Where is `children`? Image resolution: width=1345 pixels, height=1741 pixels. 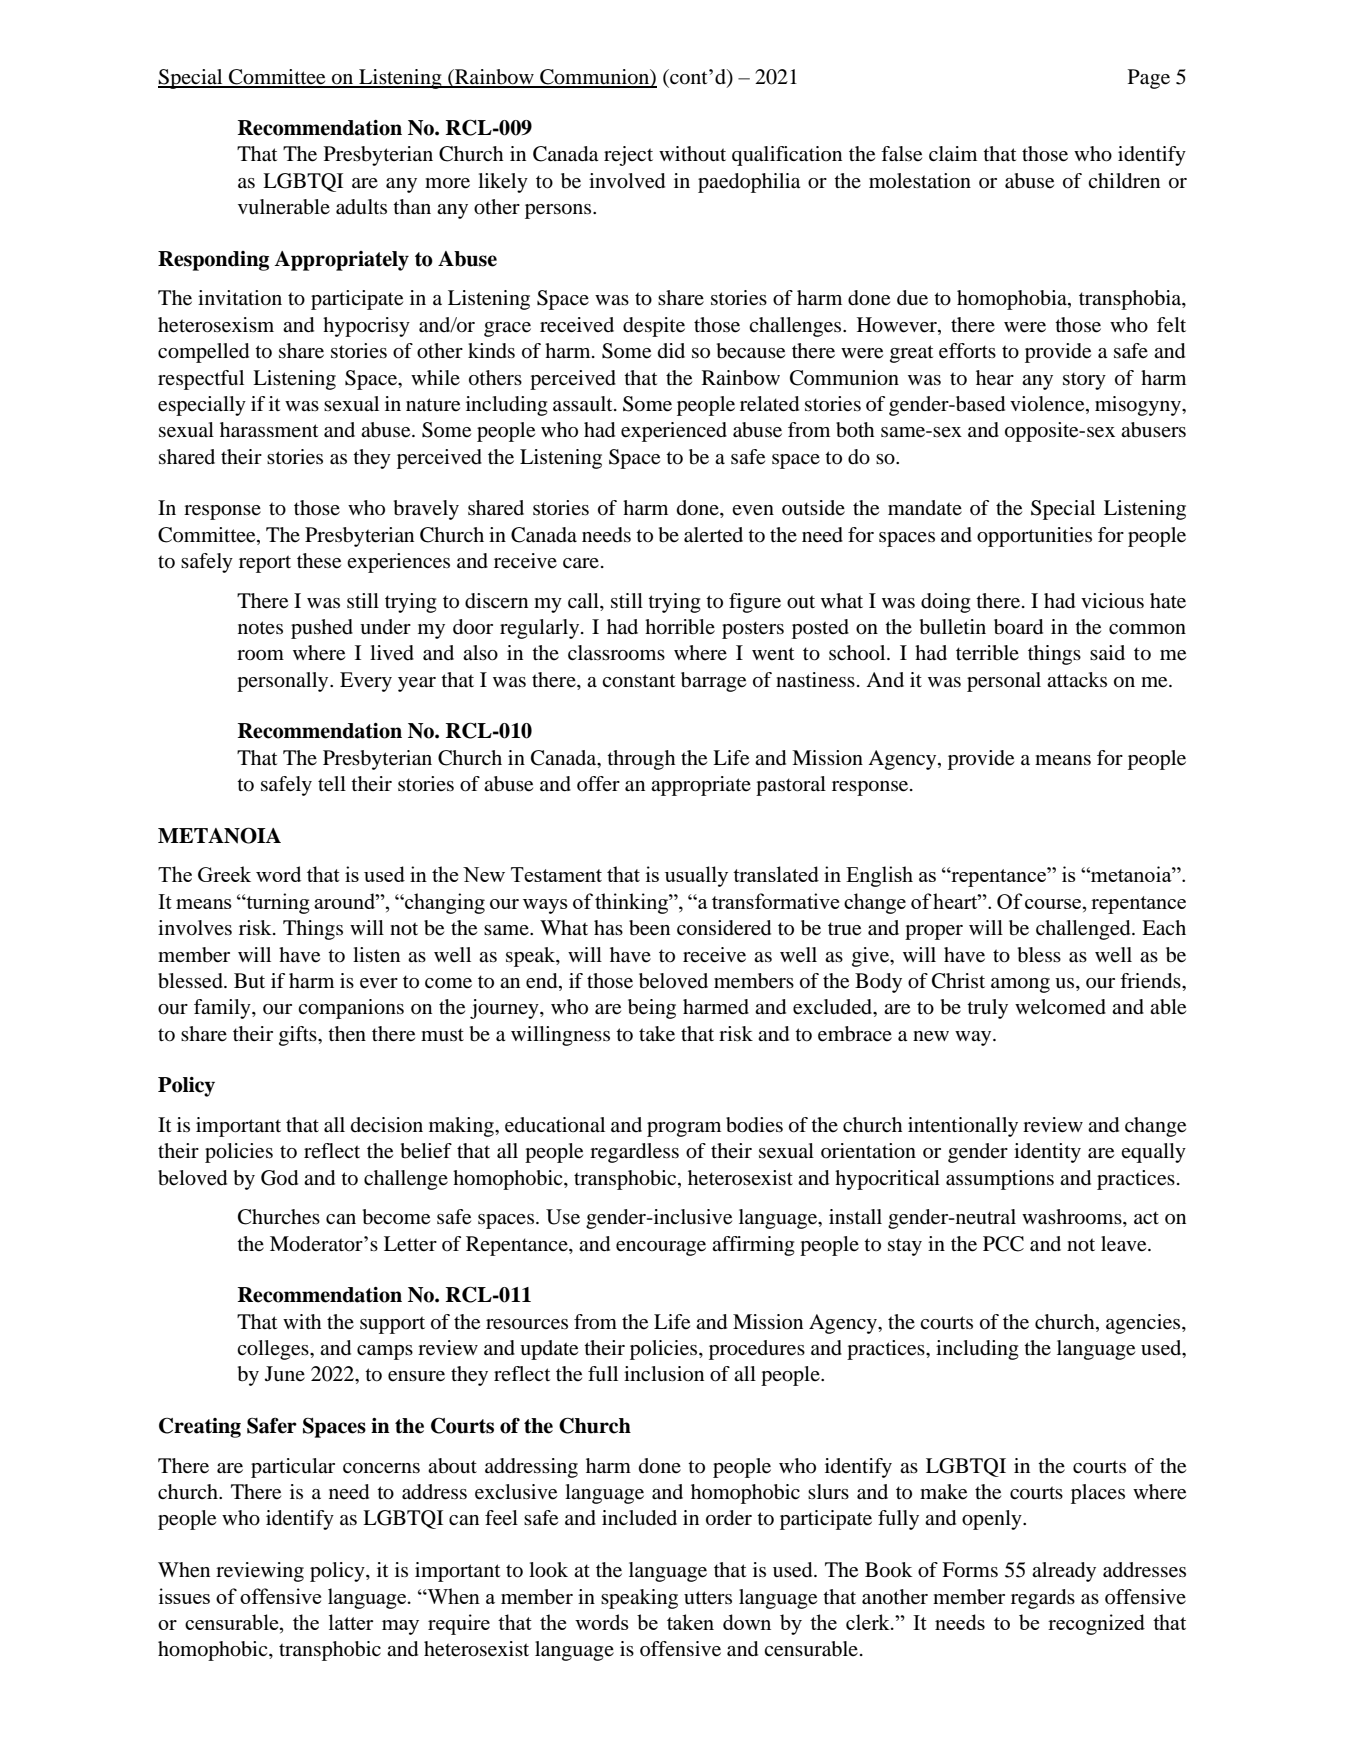
children is located at coordinates (1124, 181).
